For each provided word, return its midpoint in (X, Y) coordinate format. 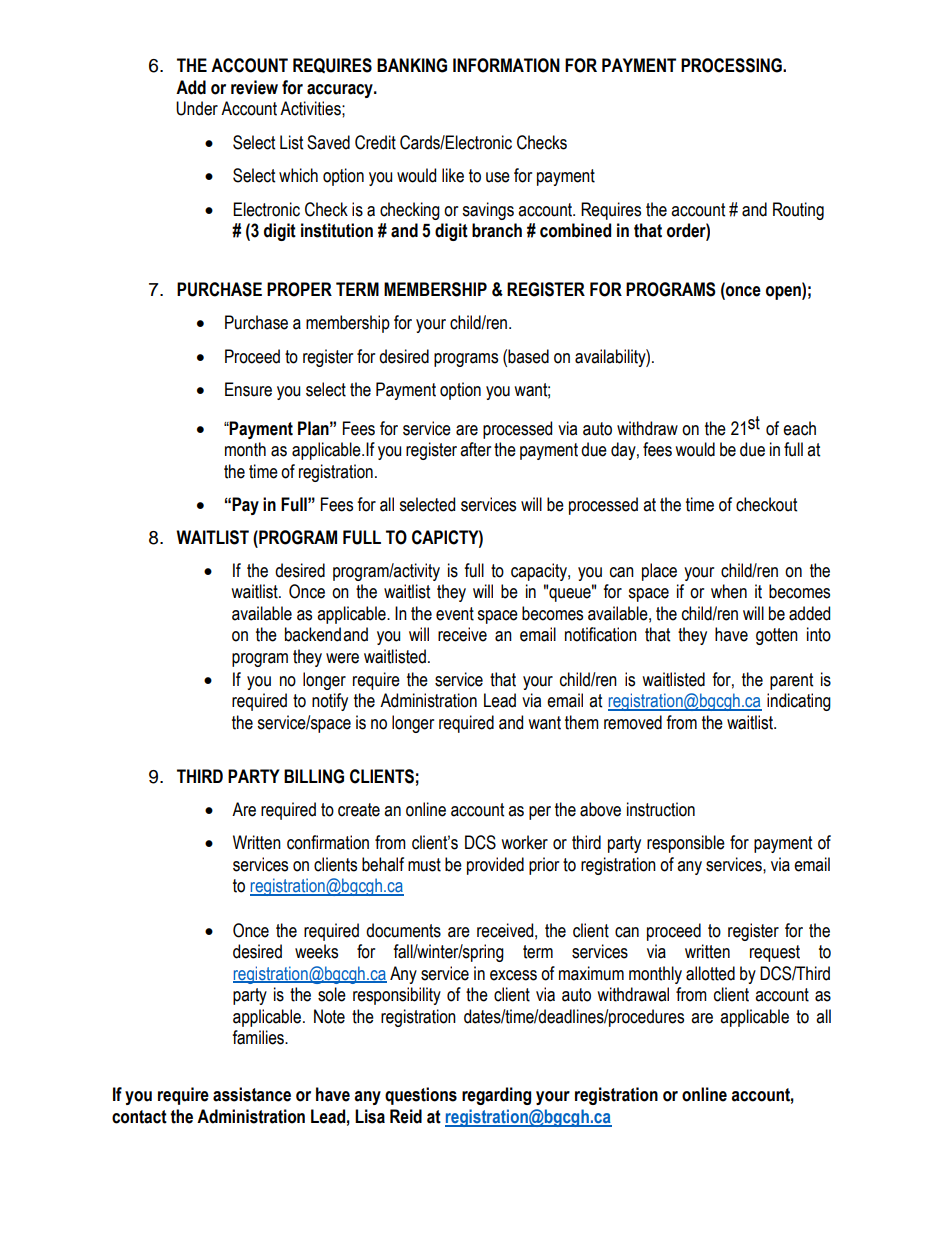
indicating (799, 702)
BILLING (314, 776)
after (475, 449)
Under (197, 108)
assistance (252, 1094)
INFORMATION (506, 65)
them (582, 722)
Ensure (248, 389)
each (799, 428)
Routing (798, 211)
